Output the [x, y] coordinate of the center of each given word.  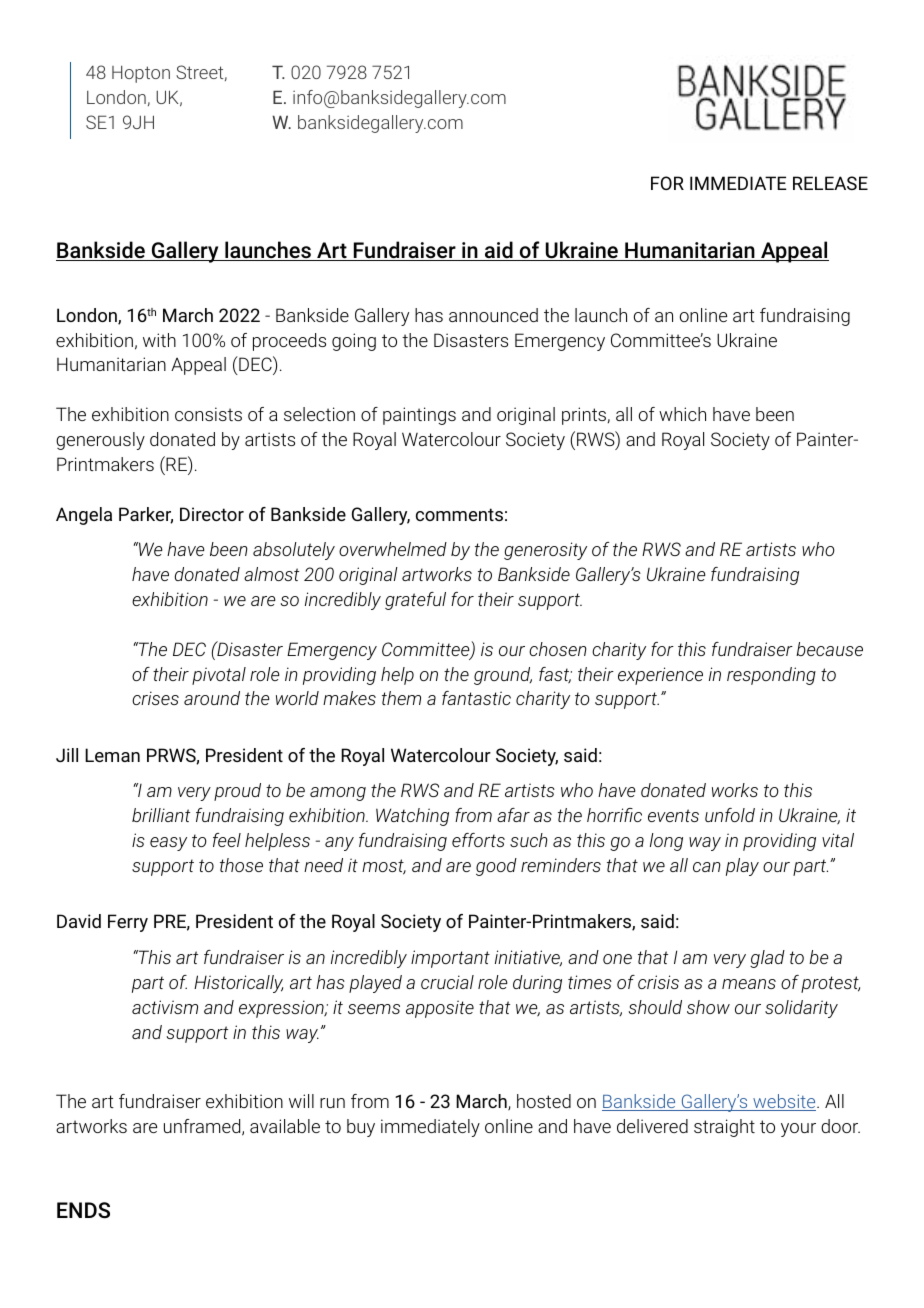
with [159, 340]
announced [493, 315]
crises [155, 698]
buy [361, 1128]
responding [771, 676]
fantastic [476, 698]
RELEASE [830, 183]
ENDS [83, 1210]
